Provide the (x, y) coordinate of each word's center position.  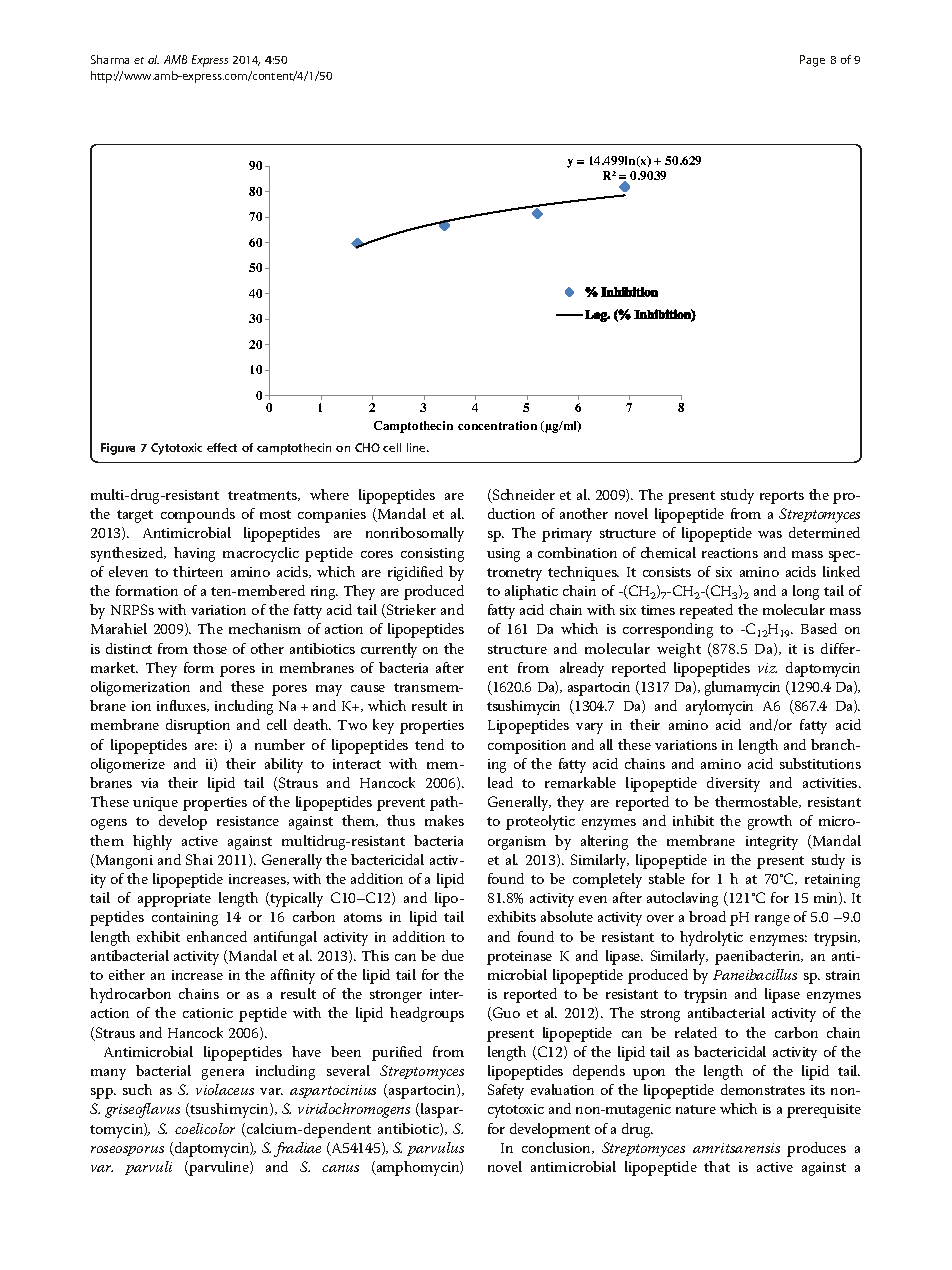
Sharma (110, 59)
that (717, 1166)
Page (812, 61)
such (137, 1089)
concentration (497, 425)
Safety (506, 1091)
